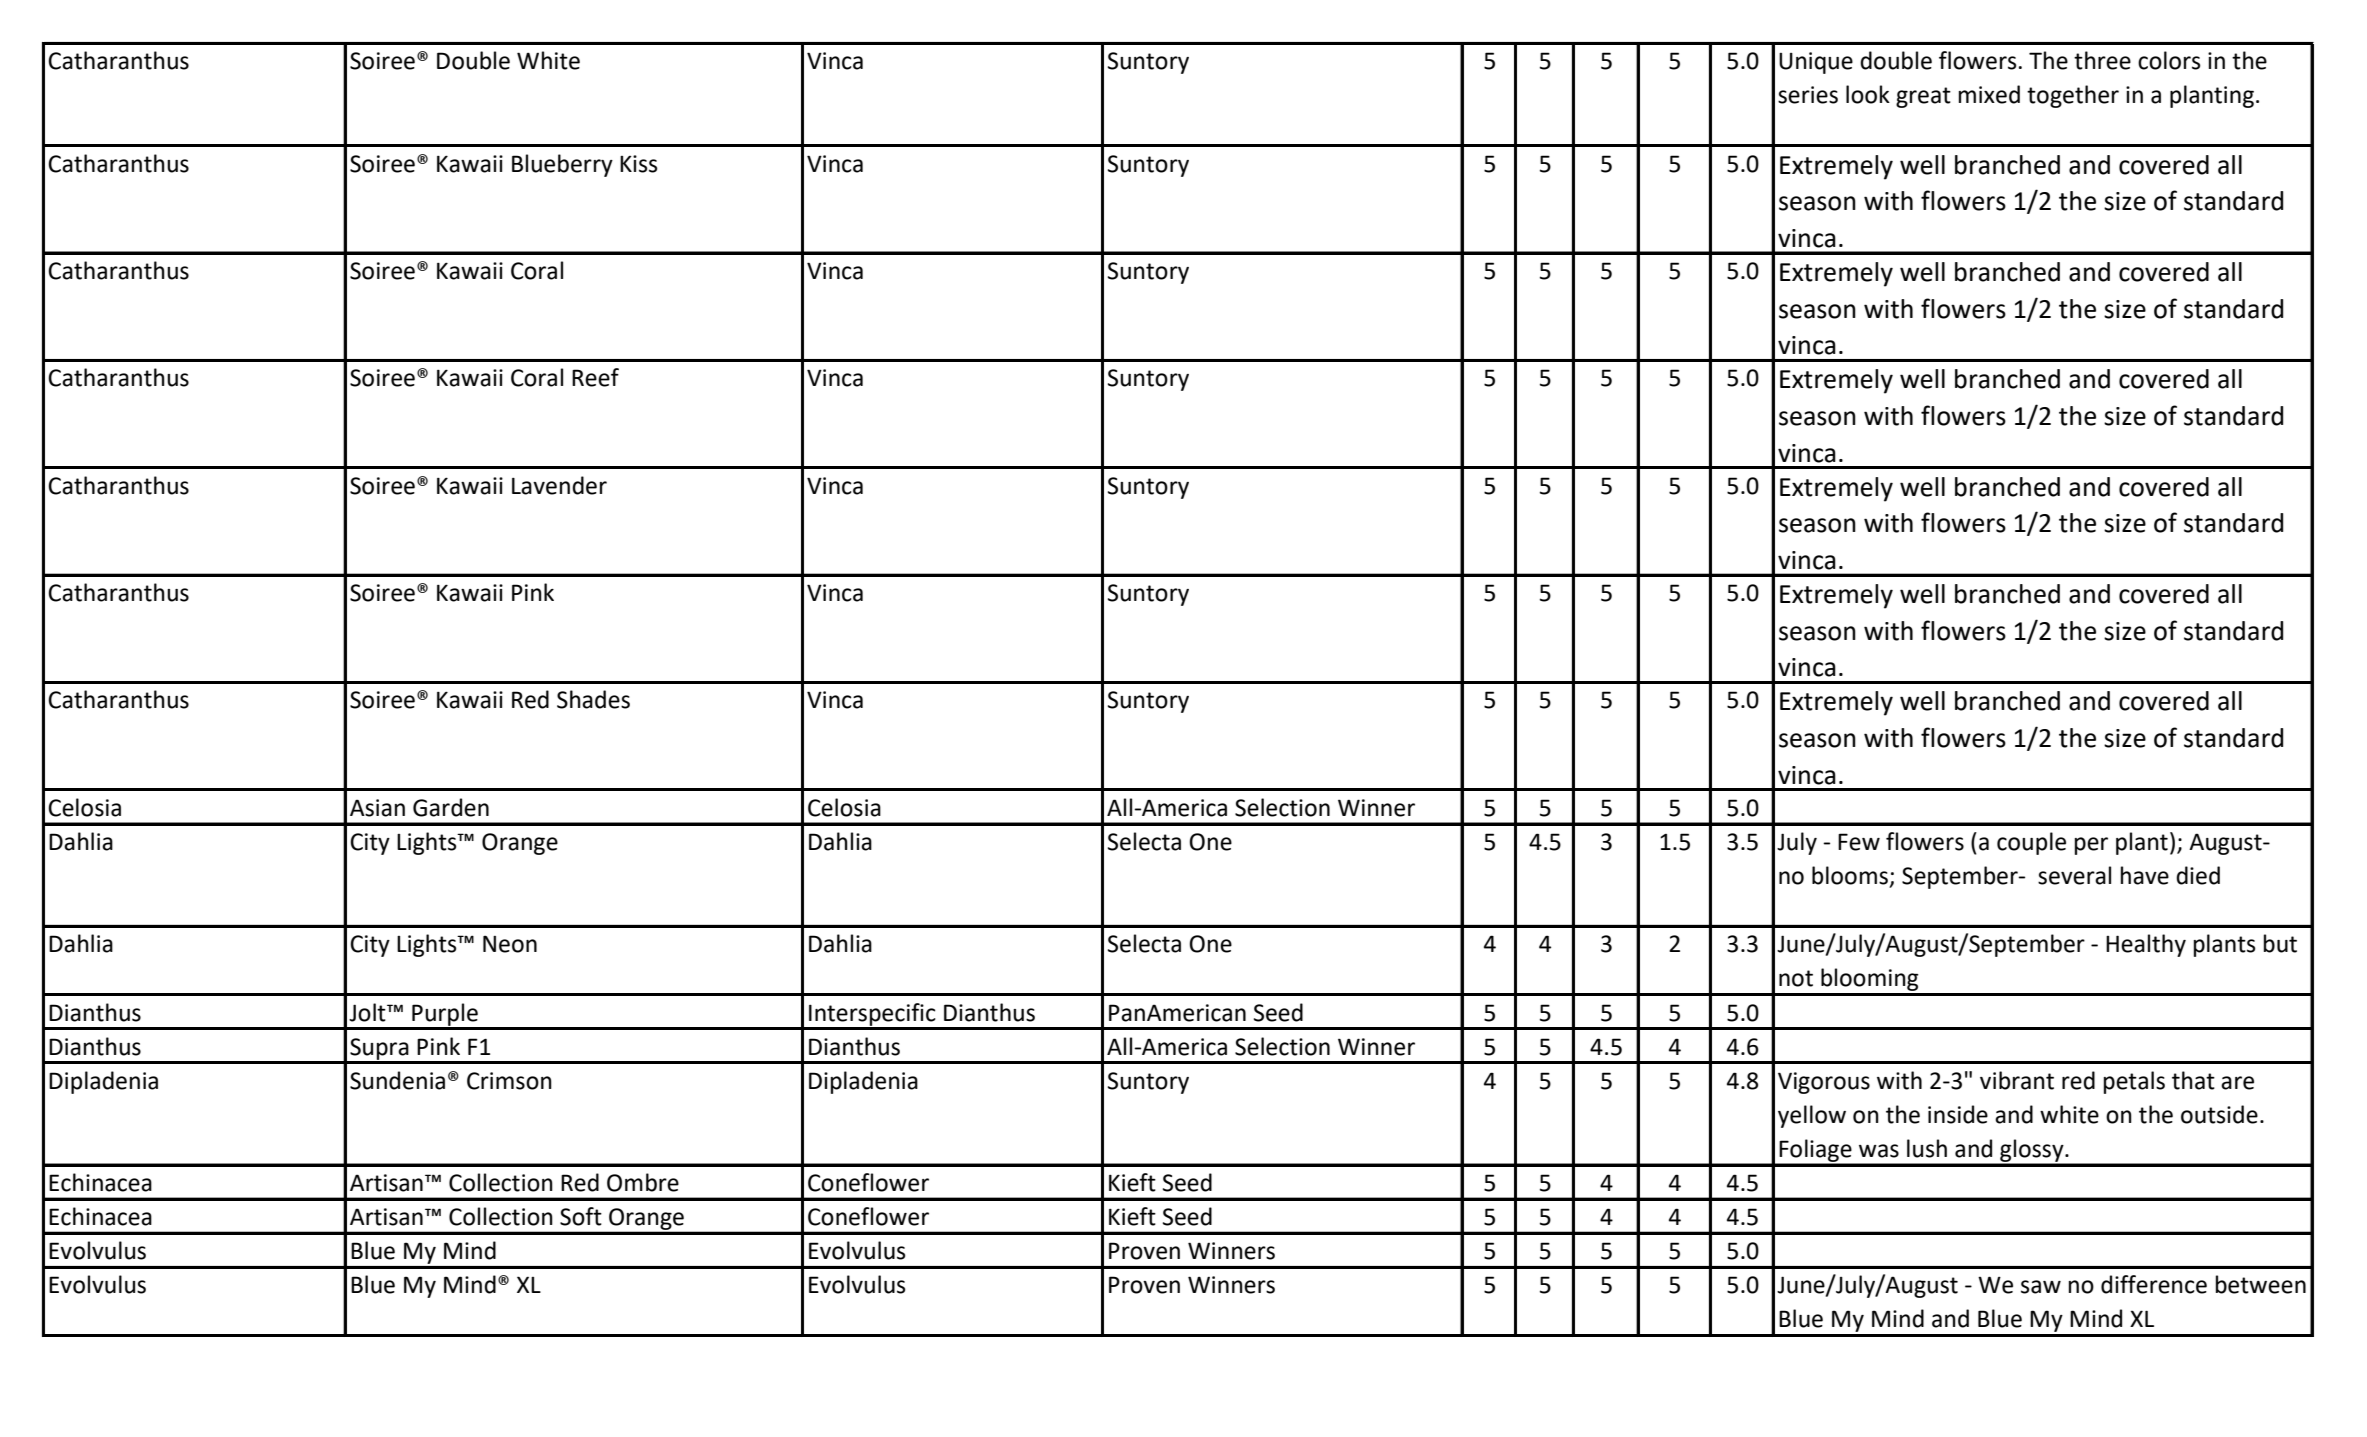 The width and height of the screenshot is (2367, 1437). I want to click on Shades, so click(593, 699).
